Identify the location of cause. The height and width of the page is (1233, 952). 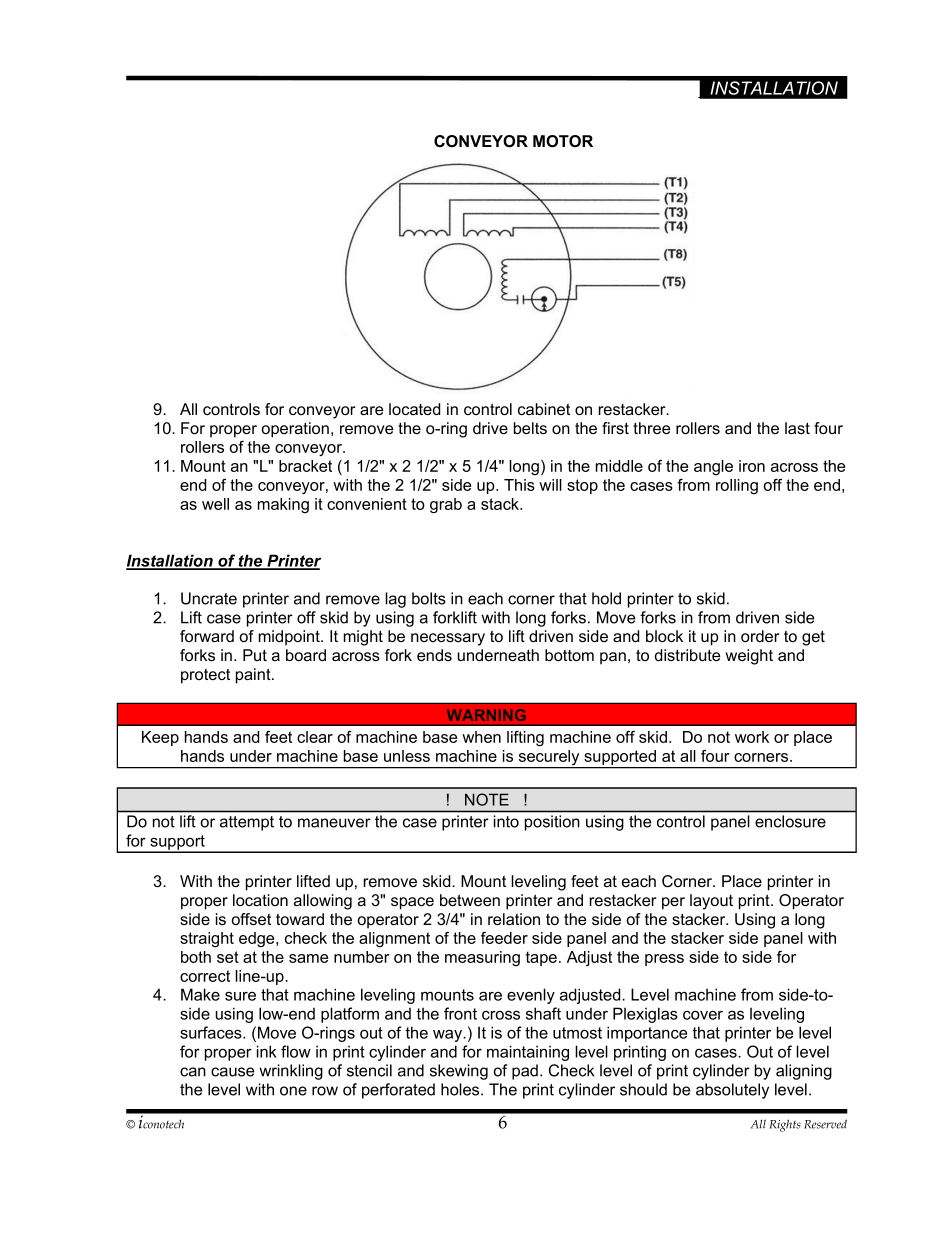
(232, 1072).
